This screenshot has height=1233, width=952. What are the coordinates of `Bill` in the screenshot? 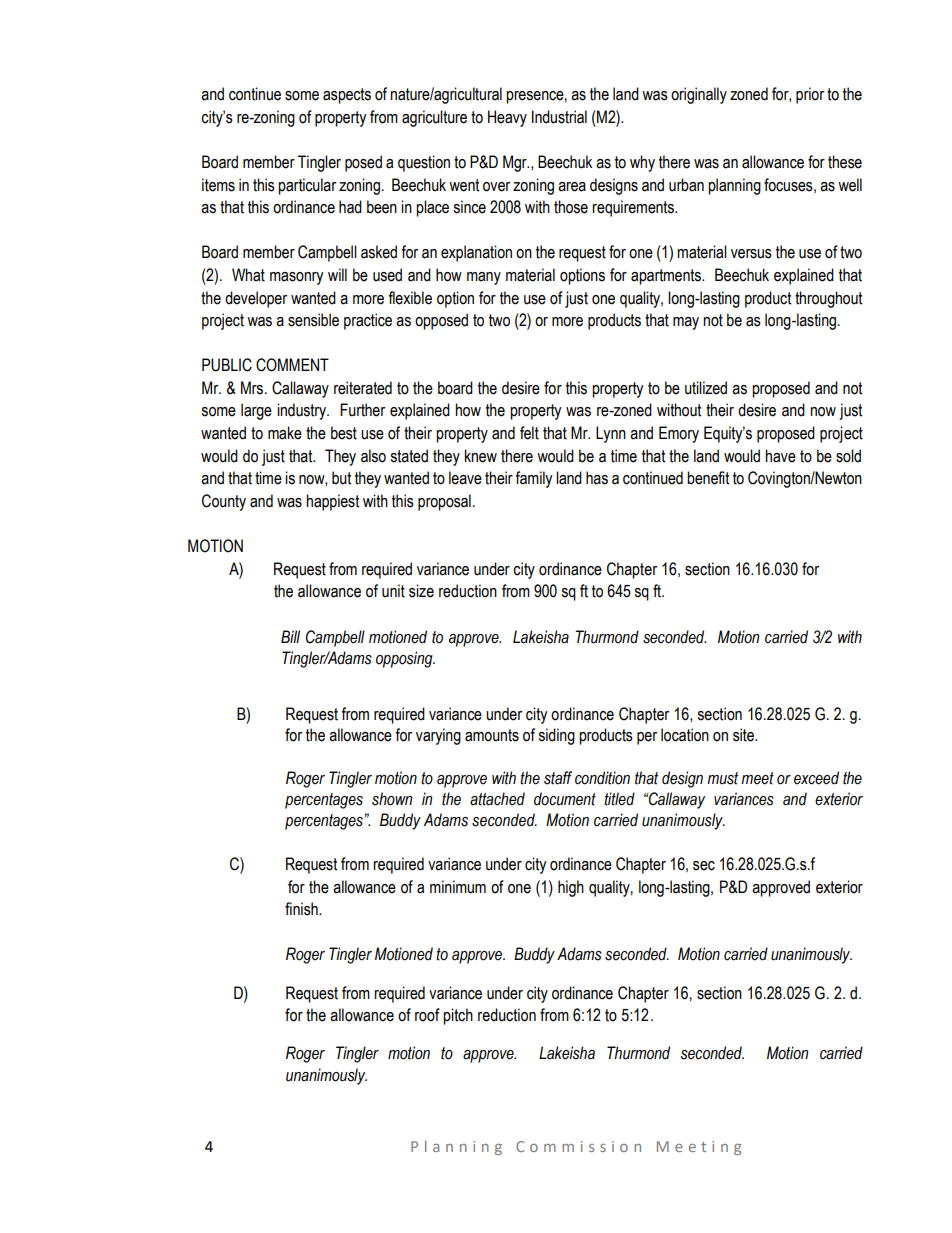 It's located at (290, 636).
